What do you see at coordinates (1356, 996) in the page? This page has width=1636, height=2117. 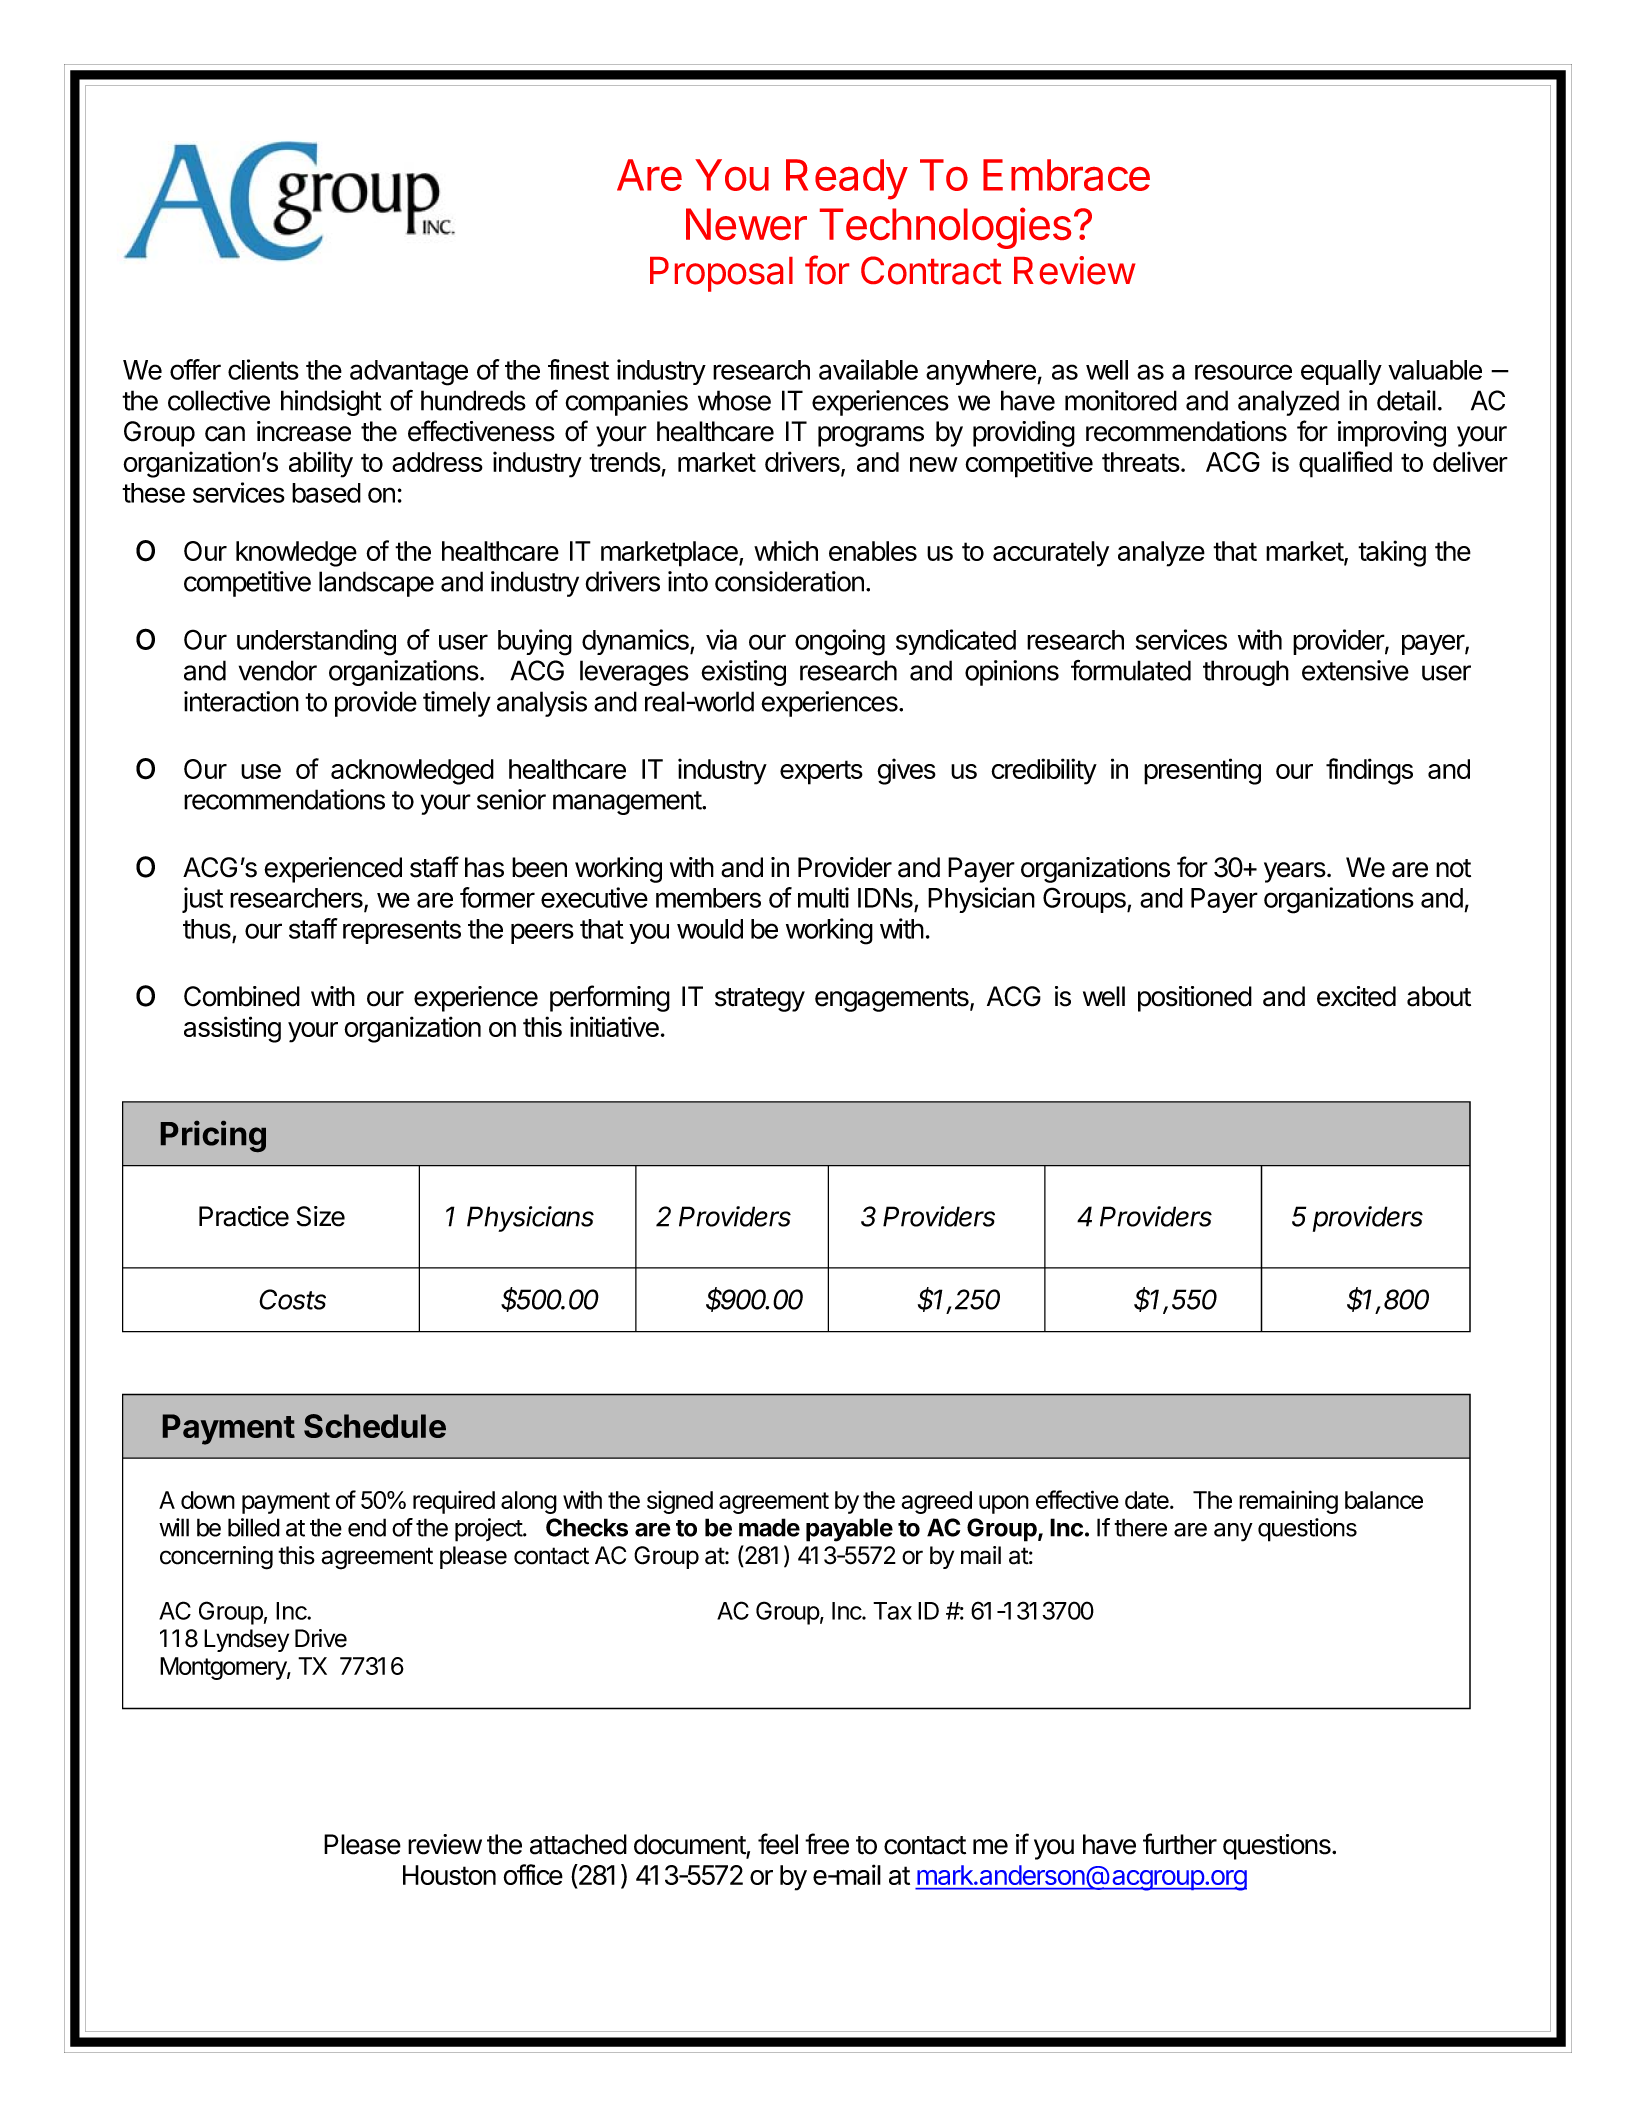 I see `excited` at bounding box center [1356, 996].
